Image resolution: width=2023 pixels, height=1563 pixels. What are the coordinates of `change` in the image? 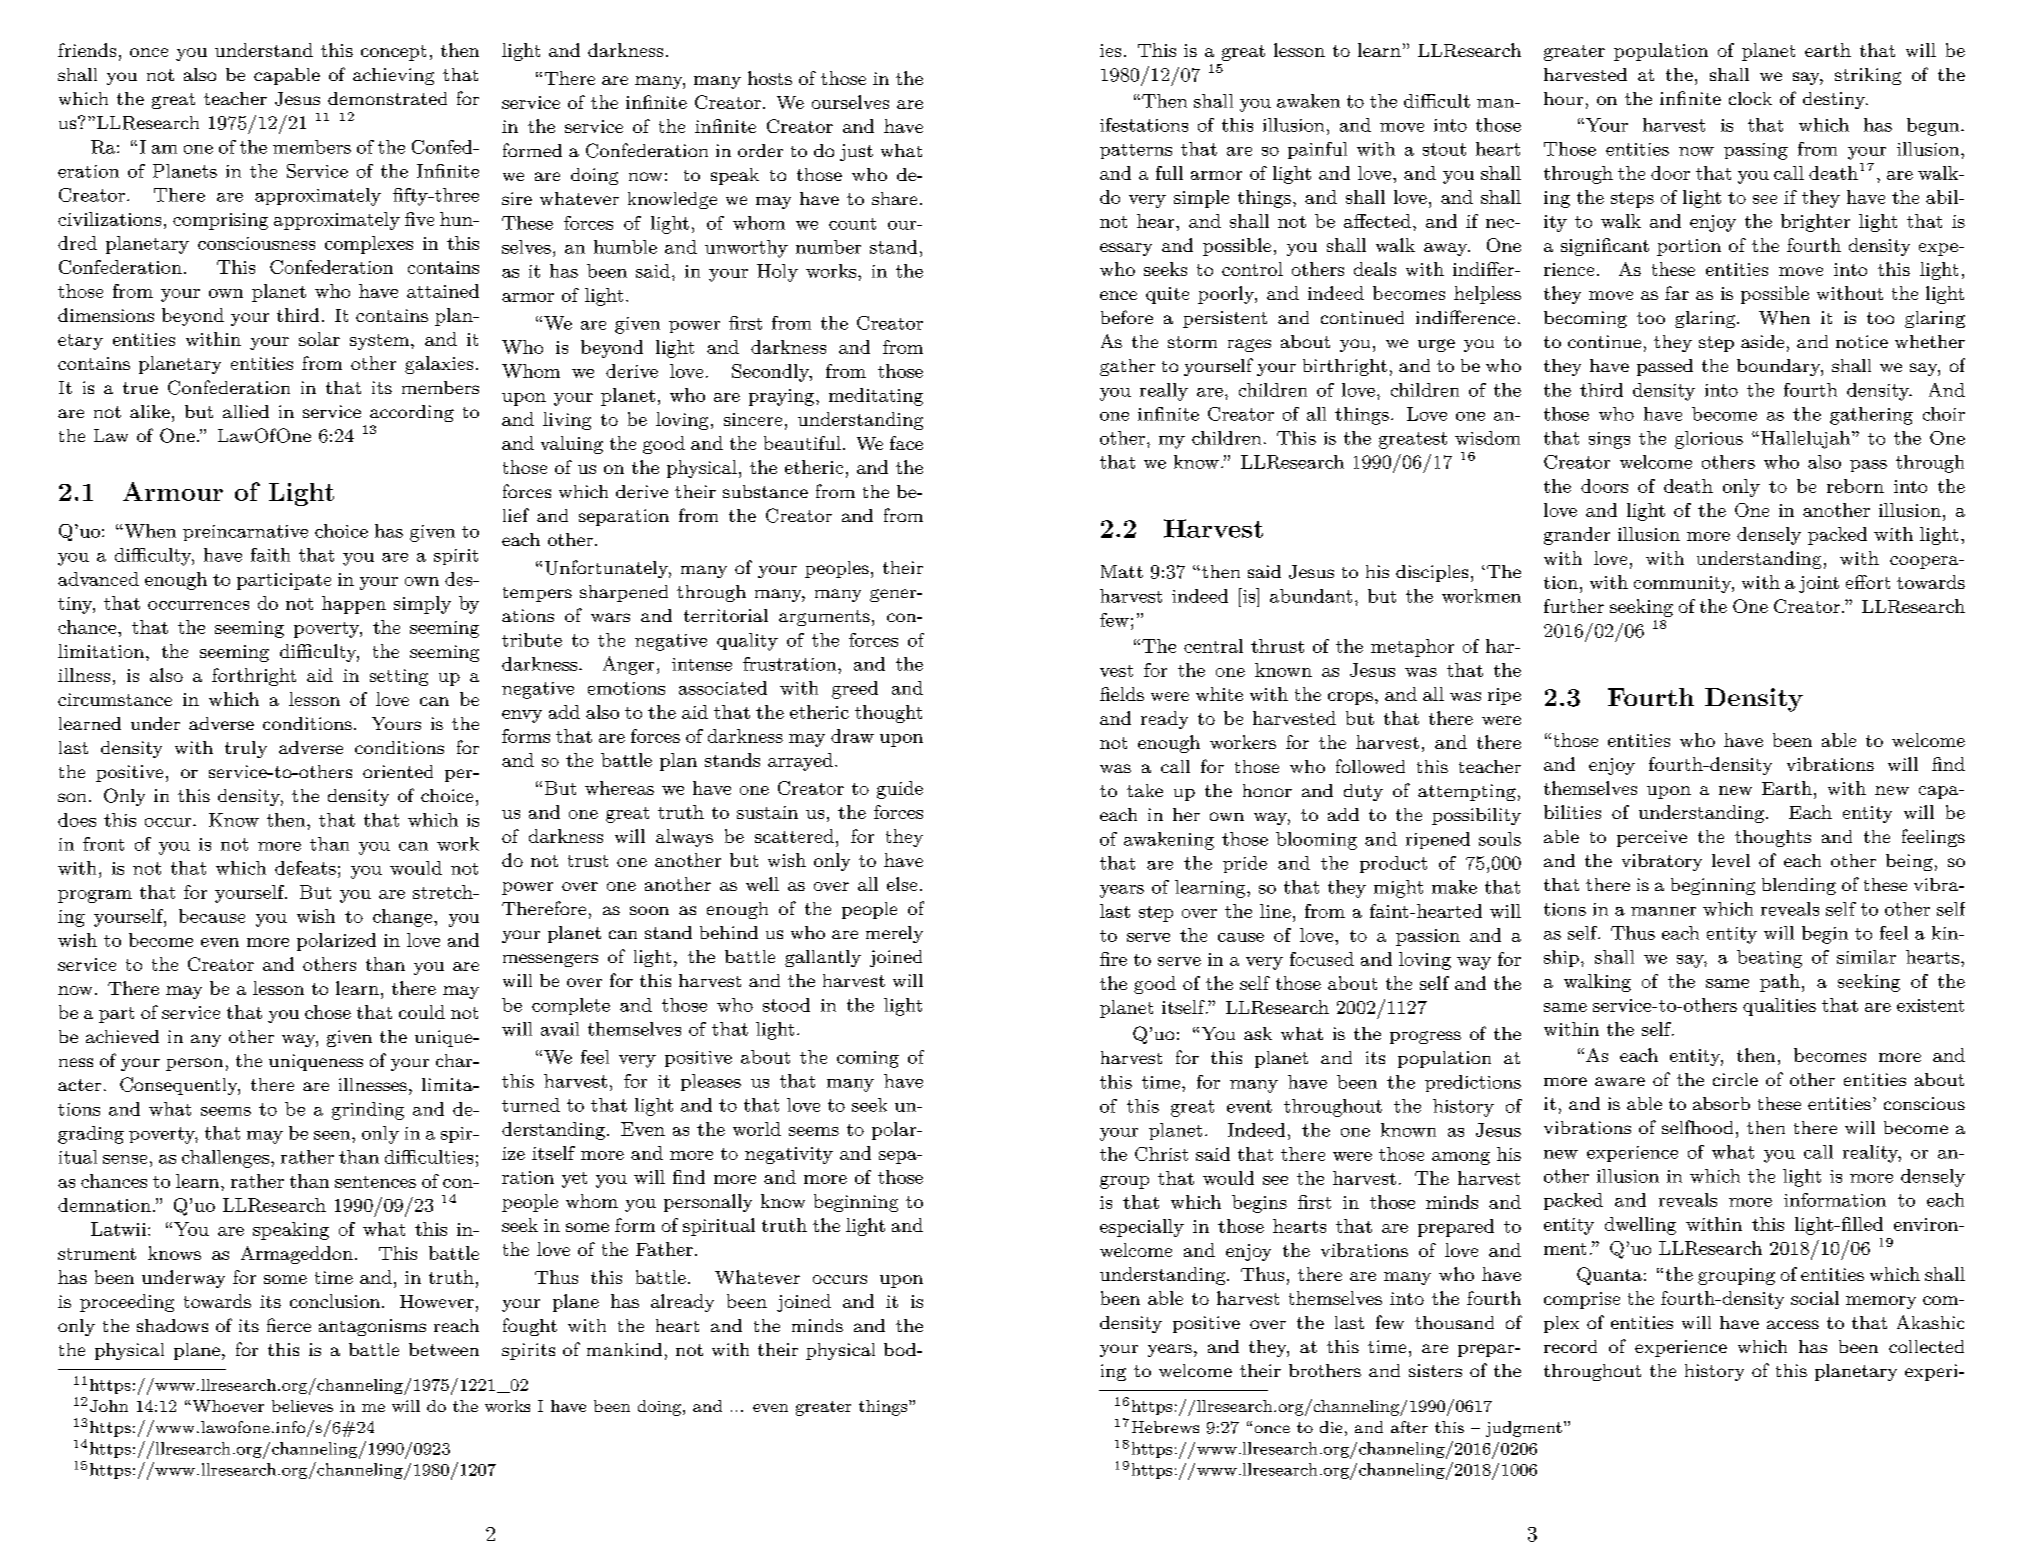 It's located at (404, 918).
